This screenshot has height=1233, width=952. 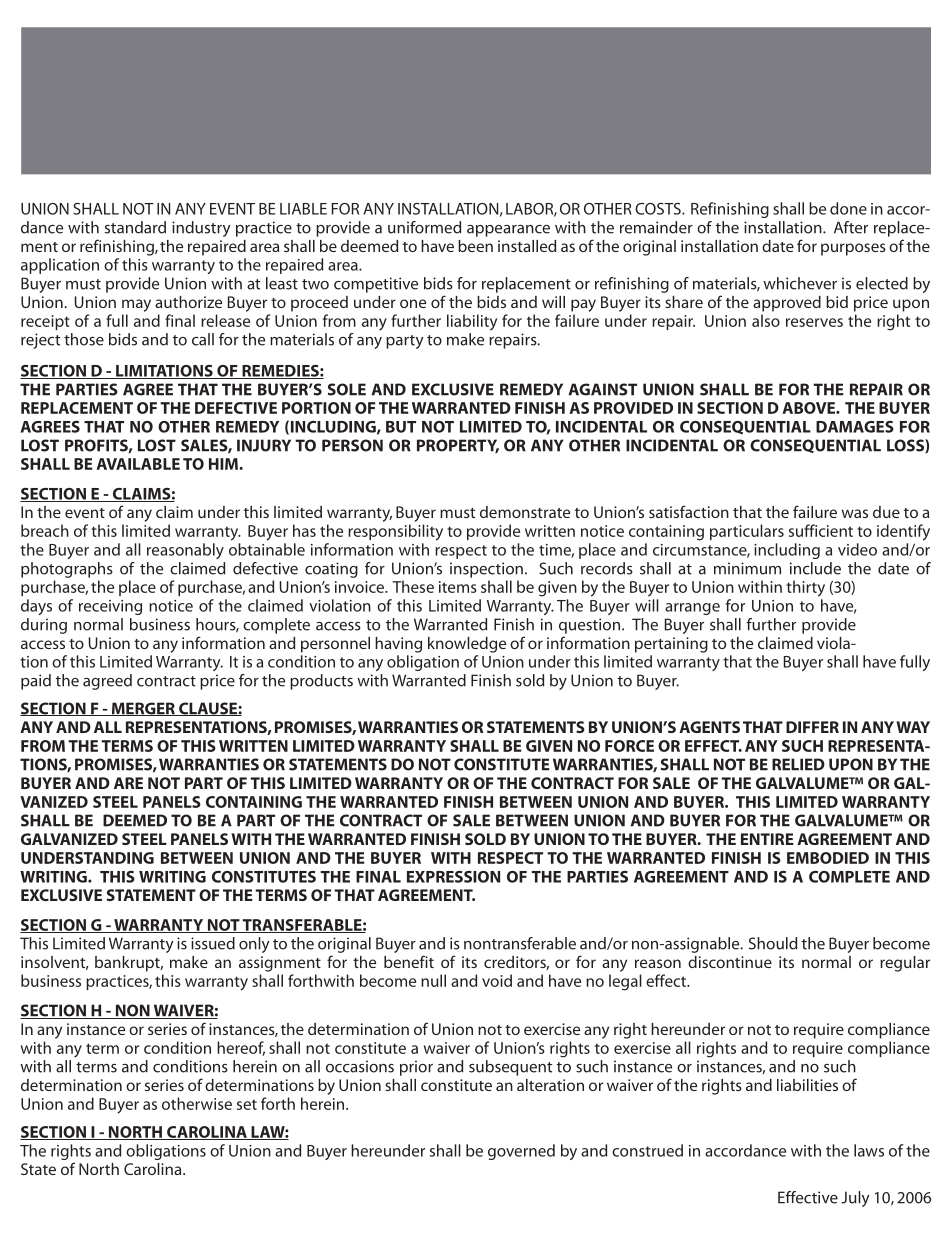 I want to click on knowledge, so click(x=467, y=645).
